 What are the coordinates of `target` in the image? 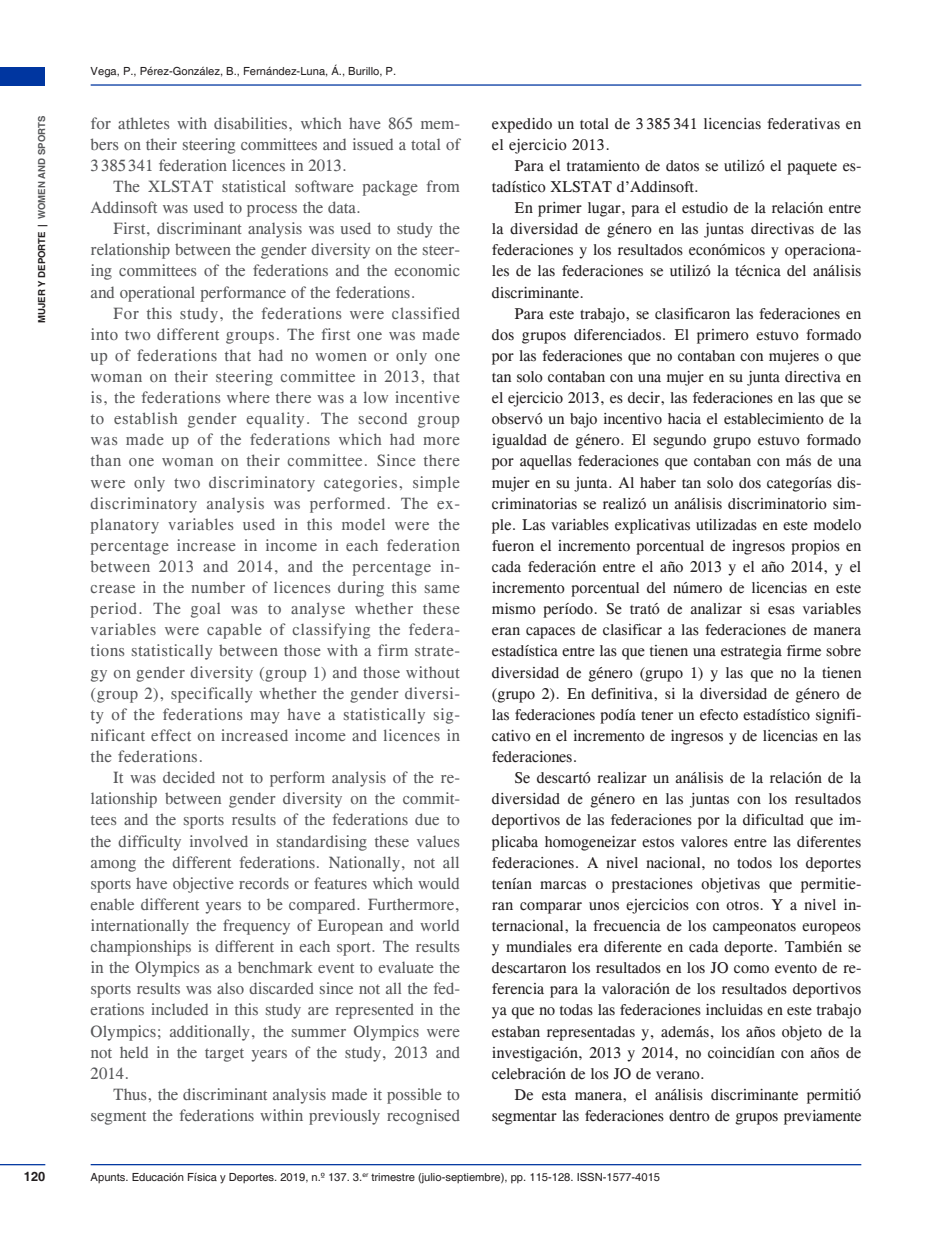 It's located at (224, 1055).
